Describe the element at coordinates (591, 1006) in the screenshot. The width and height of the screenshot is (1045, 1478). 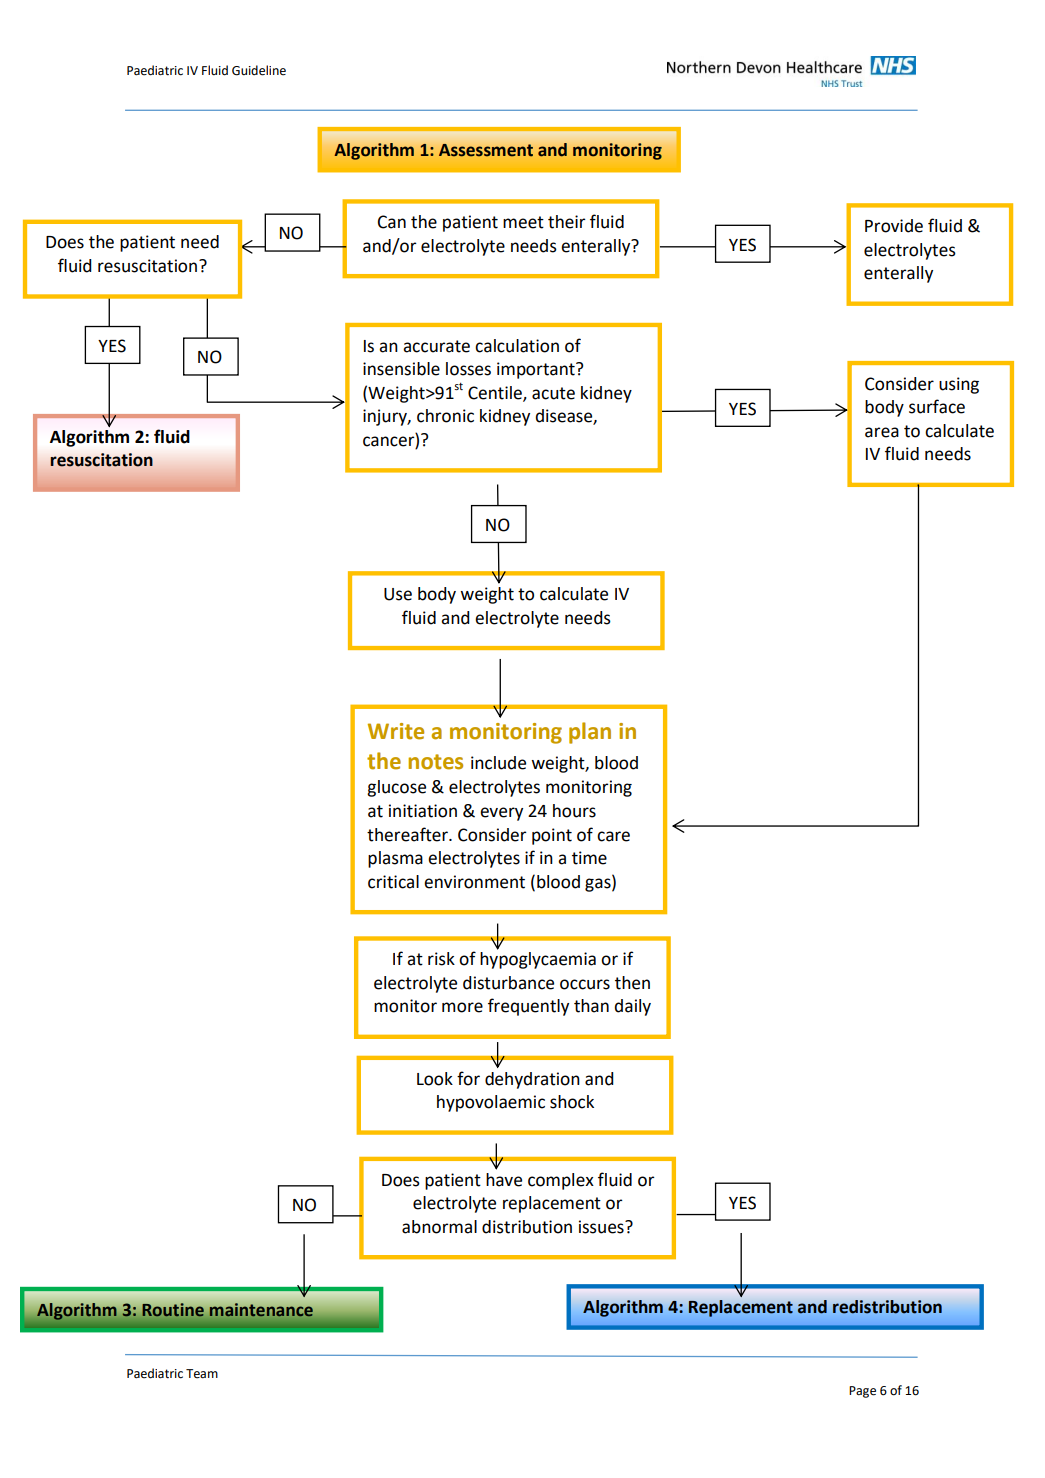
I see `than` at that location.
